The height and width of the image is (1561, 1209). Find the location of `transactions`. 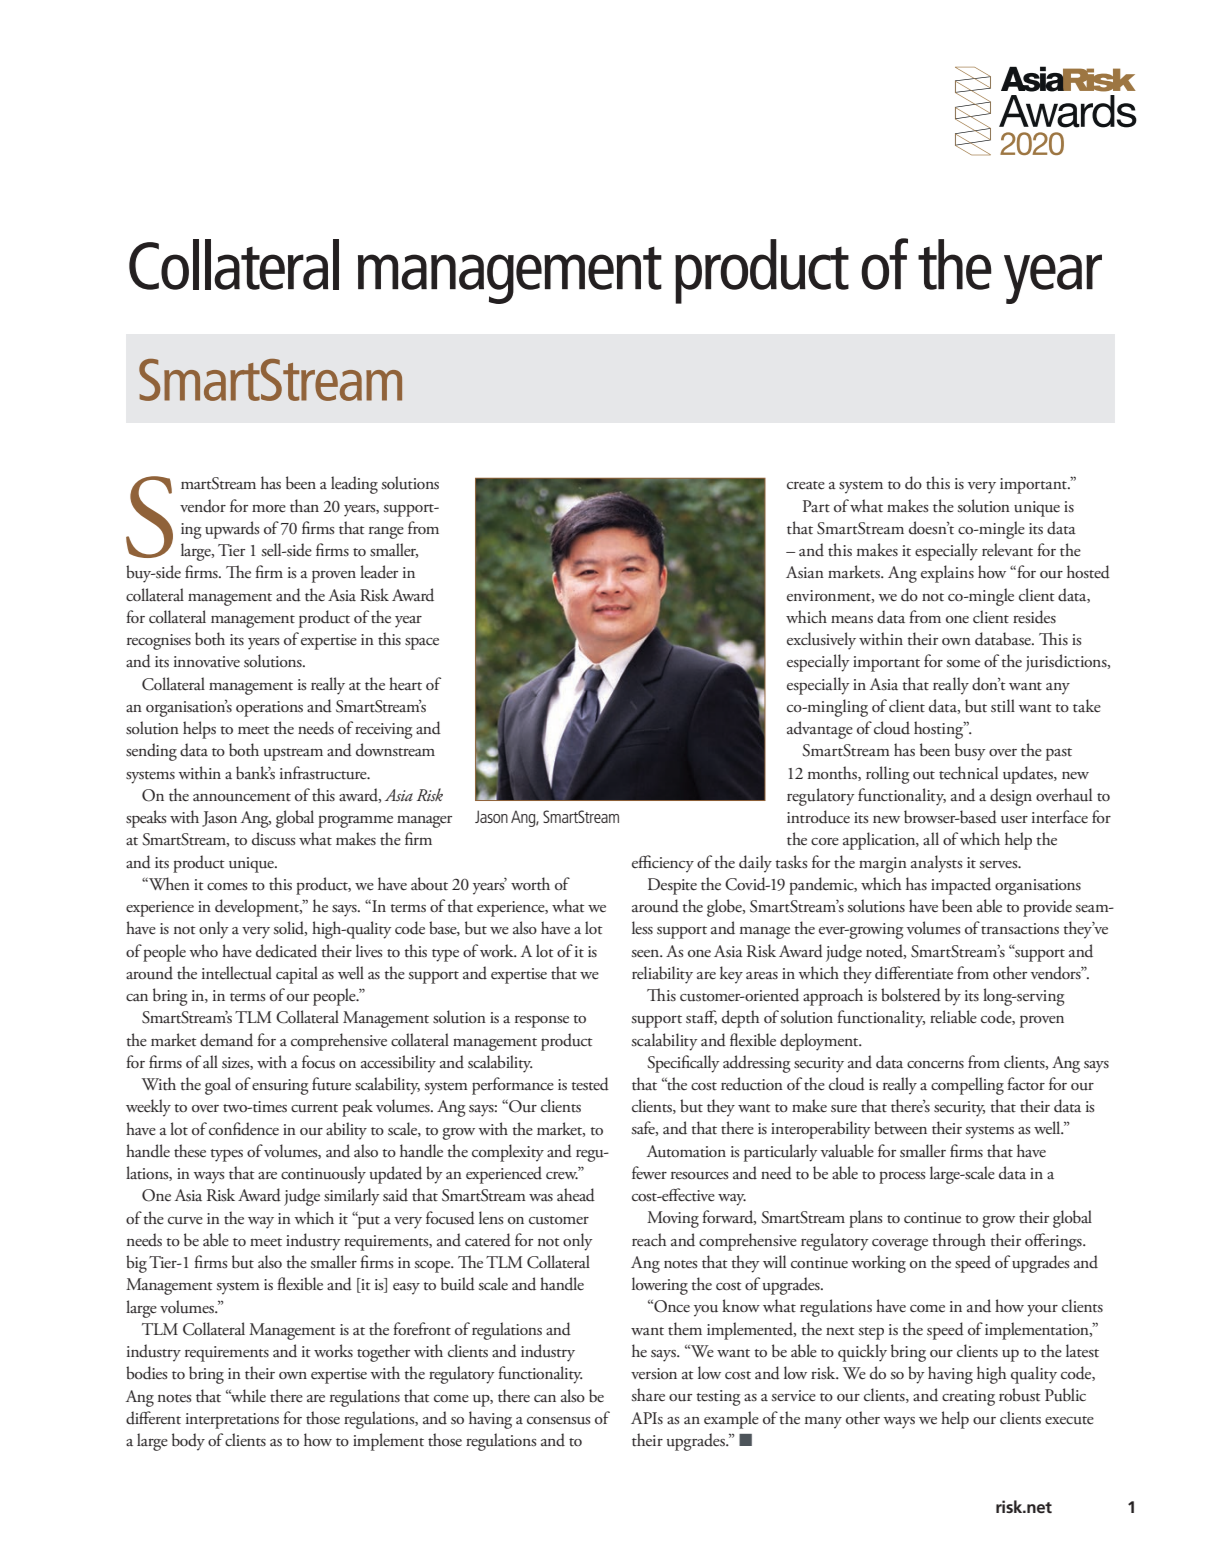

transactions is located at coordinates (1020, 929).
